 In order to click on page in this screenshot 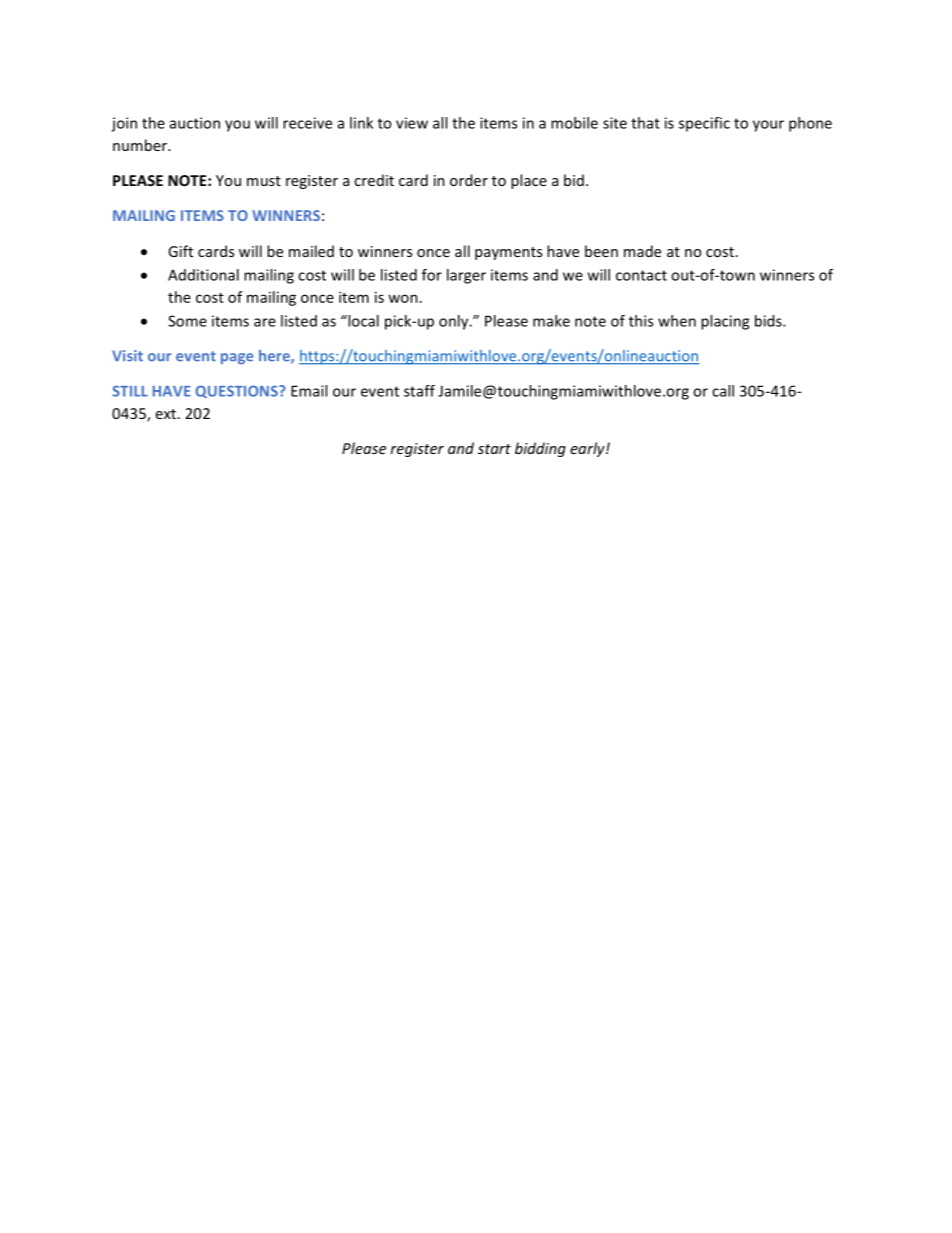, I will do `click(237, 358)`.
